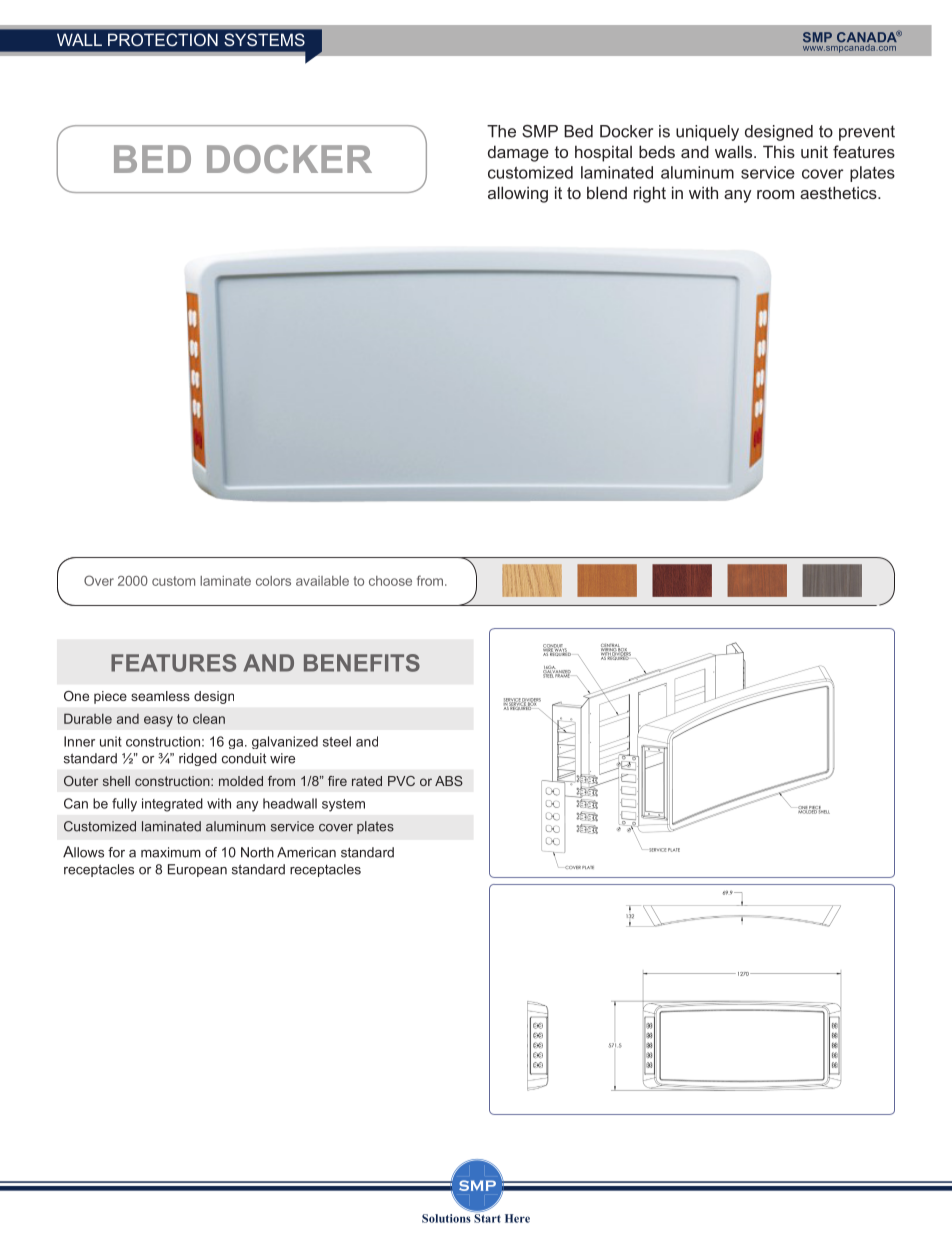 Image resolution: width=952 pixels, height=1233 pixels. What do you see at coordinates (518, 153) in the screenshot?
I see `damage` at bounding box center [518, 153].
